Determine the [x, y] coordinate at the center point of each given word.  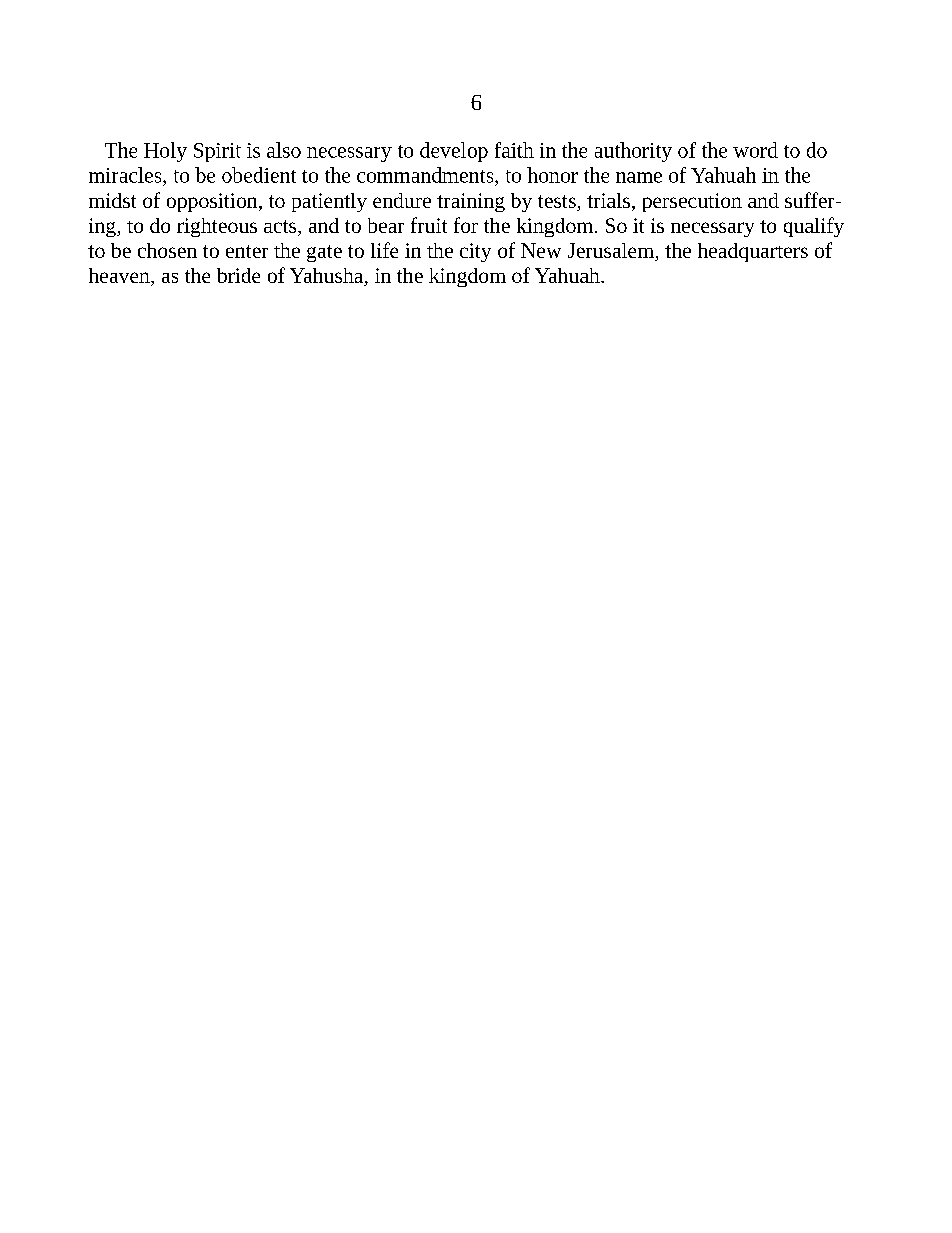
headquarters [753, 252]
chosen [167, 250]
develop [454, 152]
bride [238, 275]
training [471, 202]
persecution [692, 202]
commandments [426, 175]
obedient [259, 175]
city [475, 252]
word [755, 150]
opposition [213, 202]
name [639, 177]
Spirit [217, 152]
